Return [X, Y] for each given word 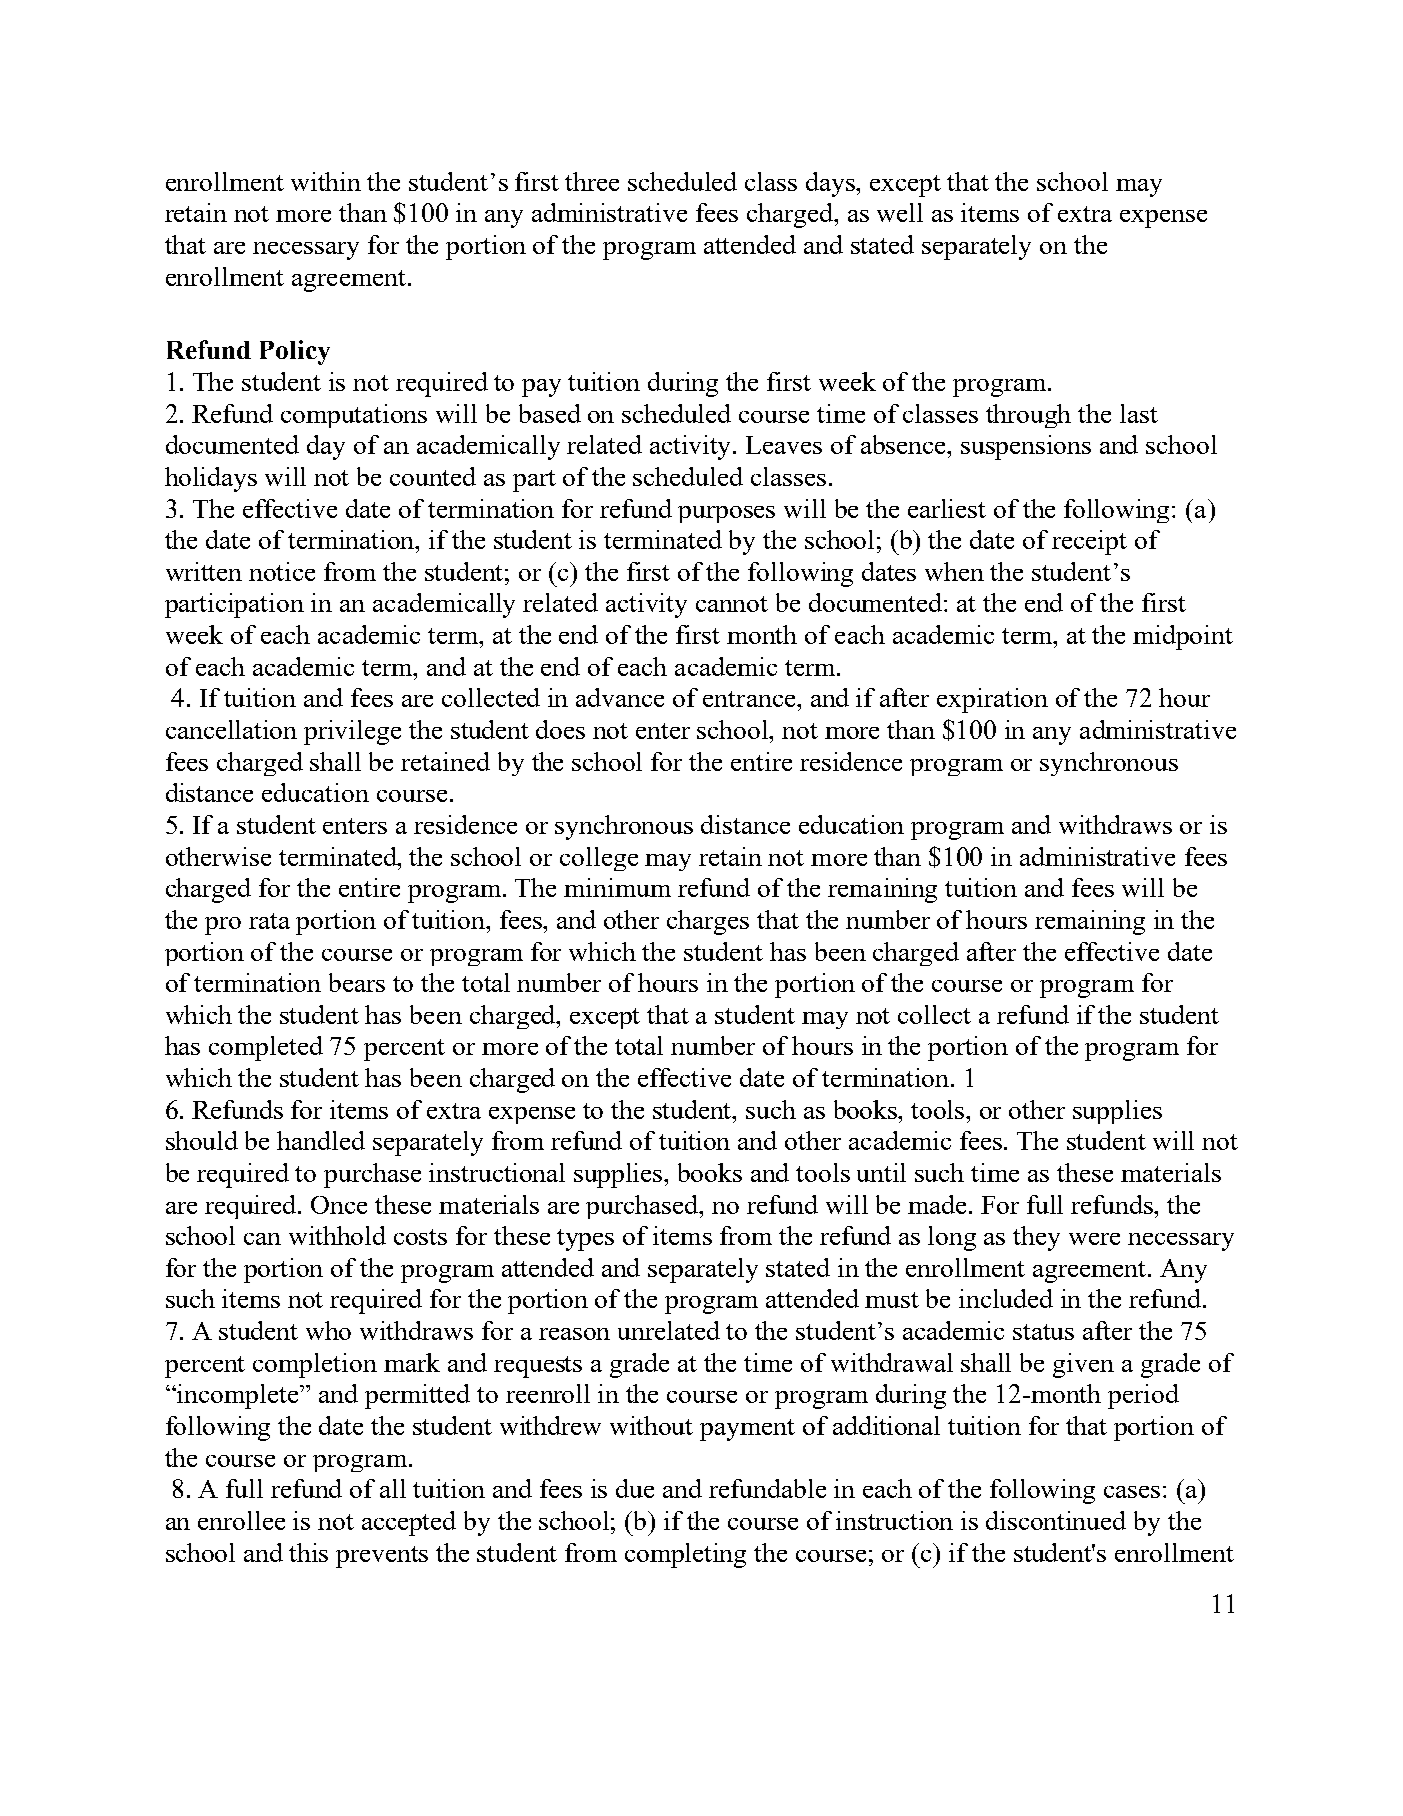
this [308, 1552]
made [937, 1204]
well [900, 212]
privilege [352, 732]
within [326, 181]
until [881, 1172]
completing [685, 1555]
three [592, 181]
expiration [992, 700]
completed [266, 1048]
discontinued [1056, 1520]
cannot [732, 604]
